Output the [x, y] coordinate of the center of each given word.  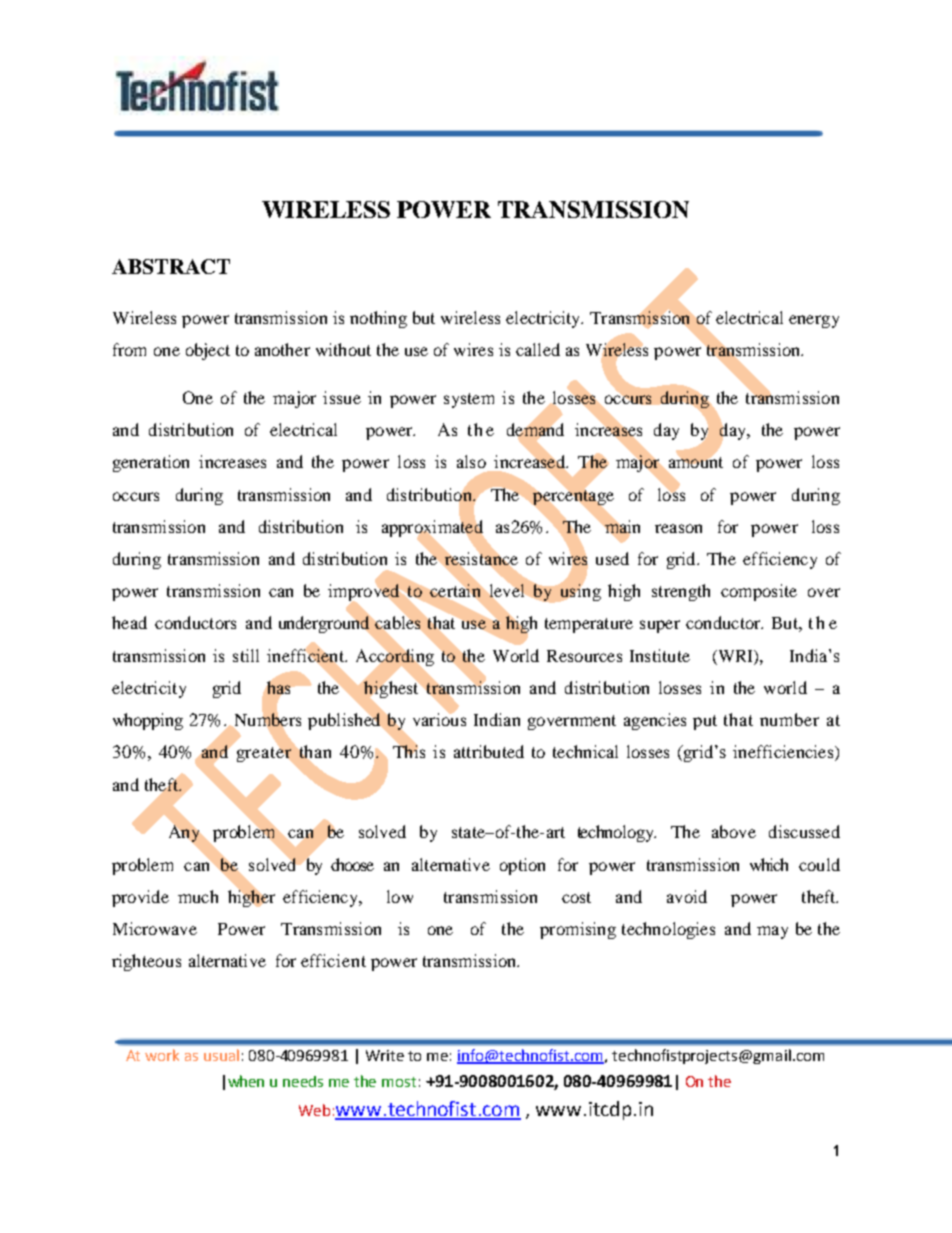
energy [814, 321]
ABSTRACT [171, 266]
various [439, 718]
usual [221, 1055]
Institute [660, 655]
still [246, 655]
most [399, 1082]
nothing [378, 319]
